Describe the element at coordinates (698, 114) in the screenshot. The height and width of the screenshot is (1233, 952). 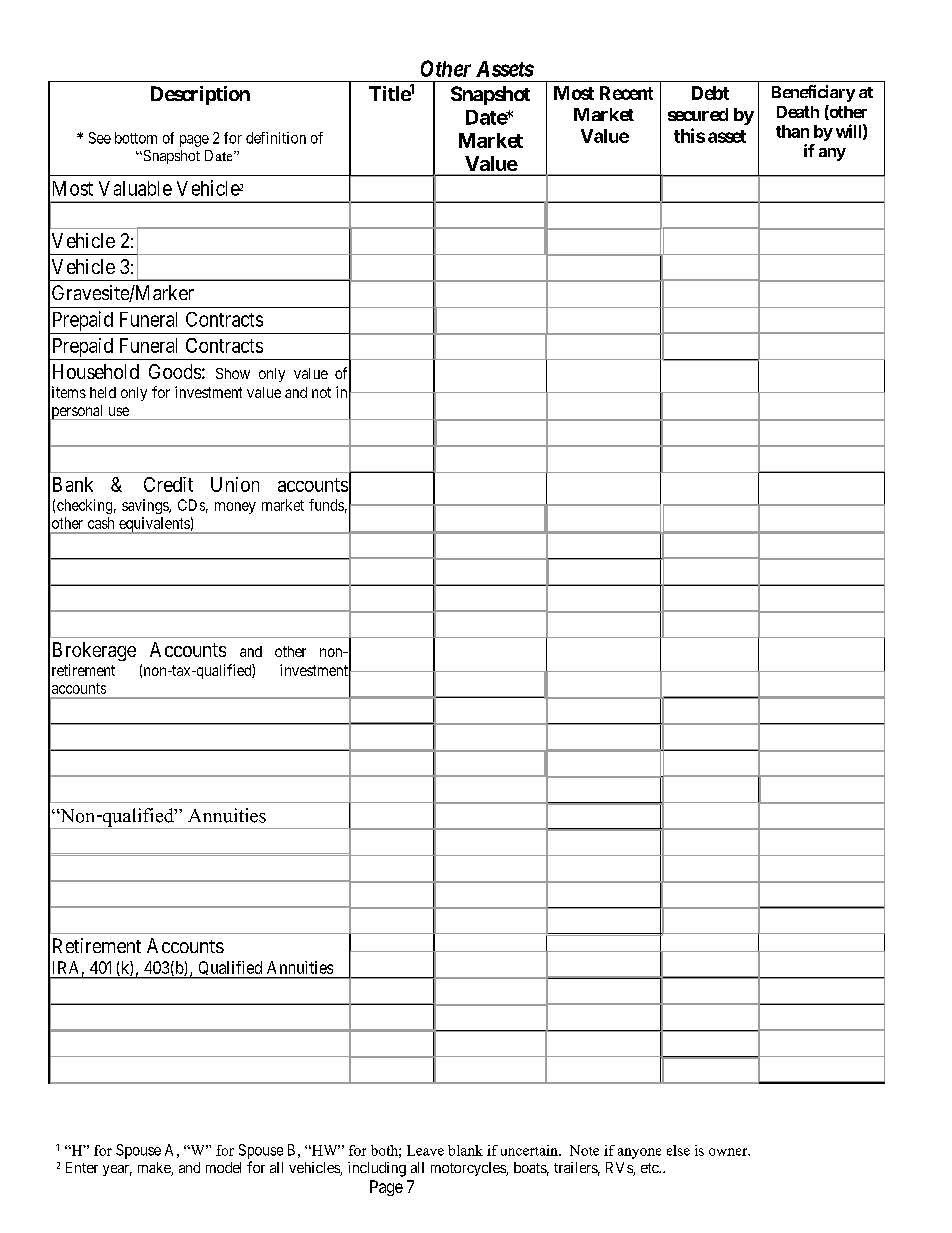
I see `secured` at that location.
